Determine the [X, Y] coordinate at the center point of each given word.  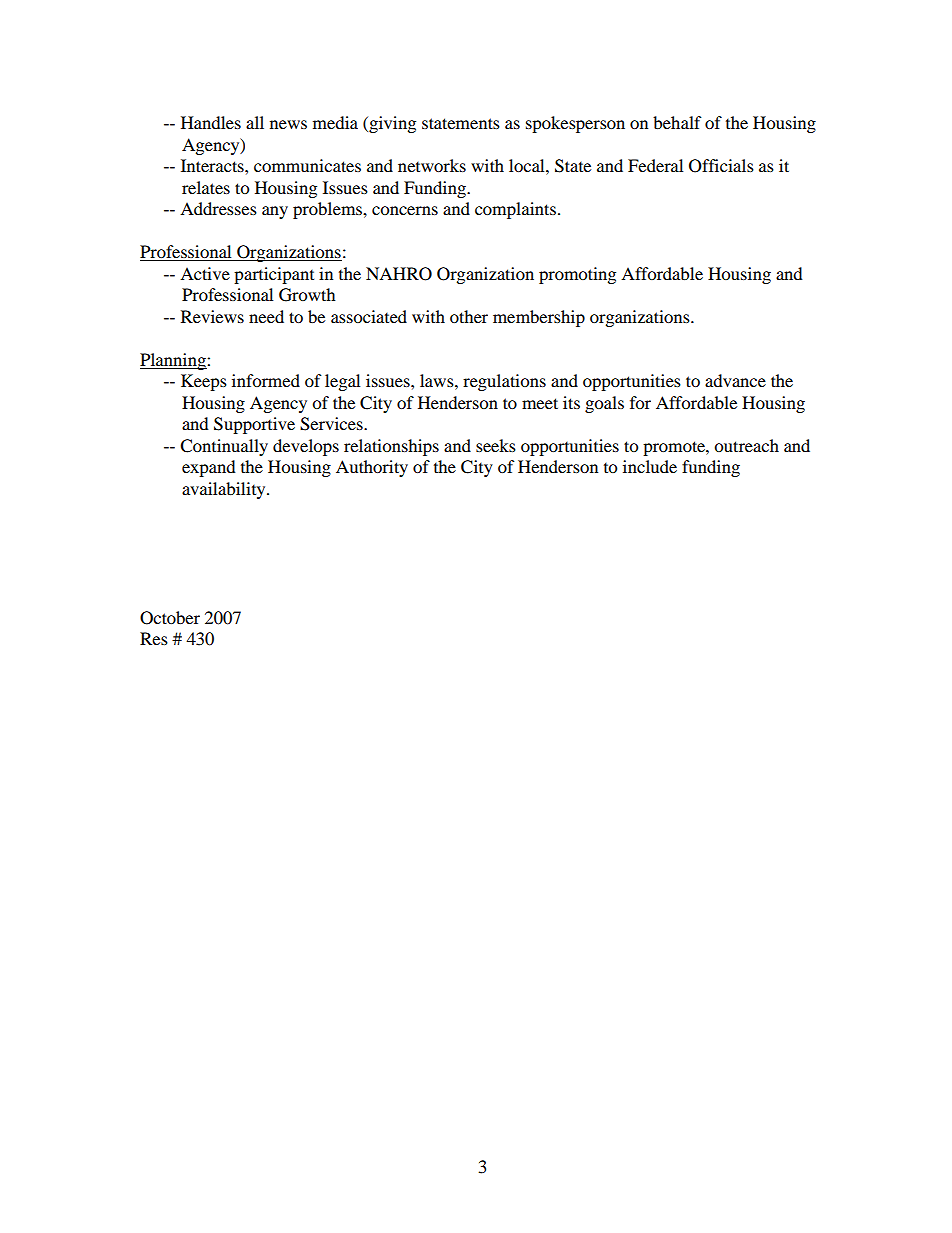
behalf [677, 122]
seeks [496, 445]
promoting [577, 275]
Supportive [254, 425]
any [275, 212]
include [650, 466]
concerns [405, 210]
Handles [211, 122]
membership [539, 318]
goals [604, 404]
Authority [372, 468]
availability [225, 490]
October [170, 618]
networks [432, 165]
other [469, 316]
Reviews [212, 316]
